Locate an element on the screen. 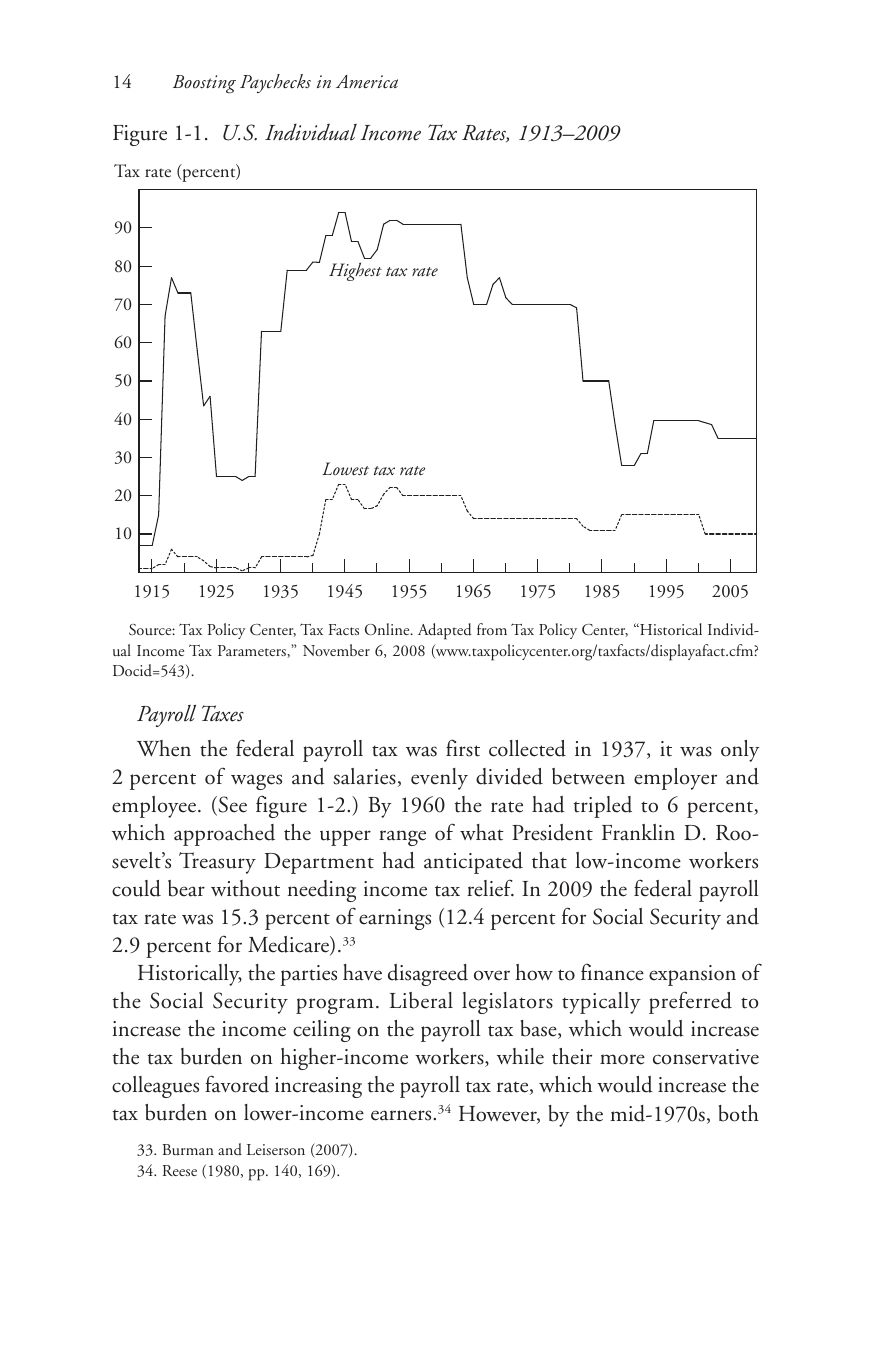 The image size is (896, 1345). Burman is located at coordinates (188, 1149).
